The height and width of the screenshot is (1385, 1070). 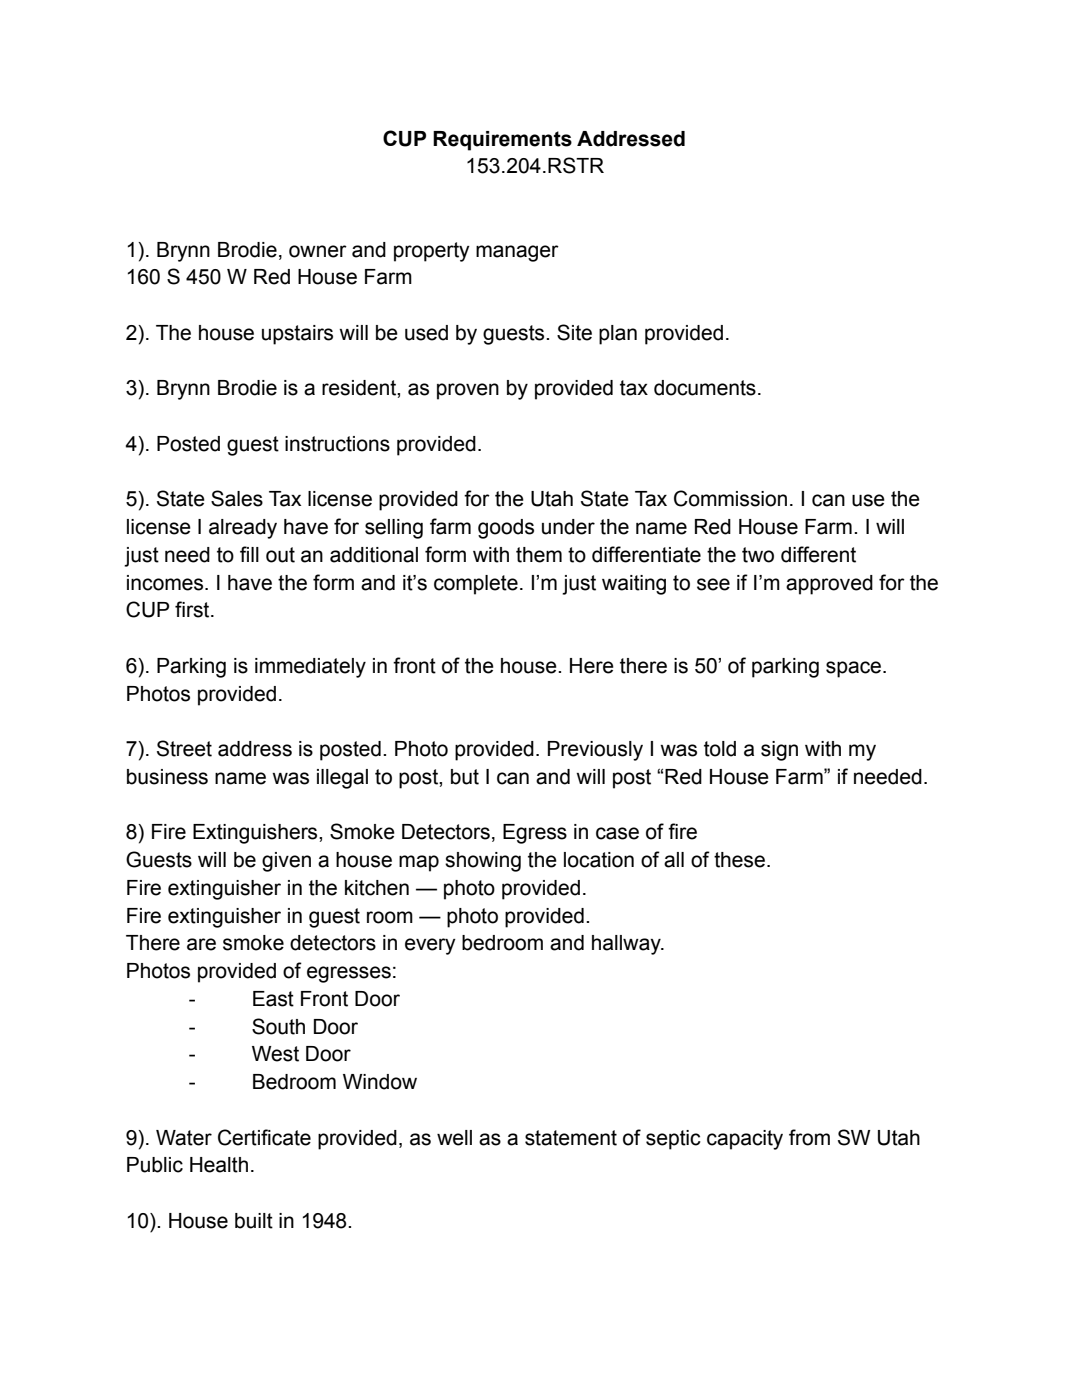 I want to click on documents, so click(x=705, y=388).
